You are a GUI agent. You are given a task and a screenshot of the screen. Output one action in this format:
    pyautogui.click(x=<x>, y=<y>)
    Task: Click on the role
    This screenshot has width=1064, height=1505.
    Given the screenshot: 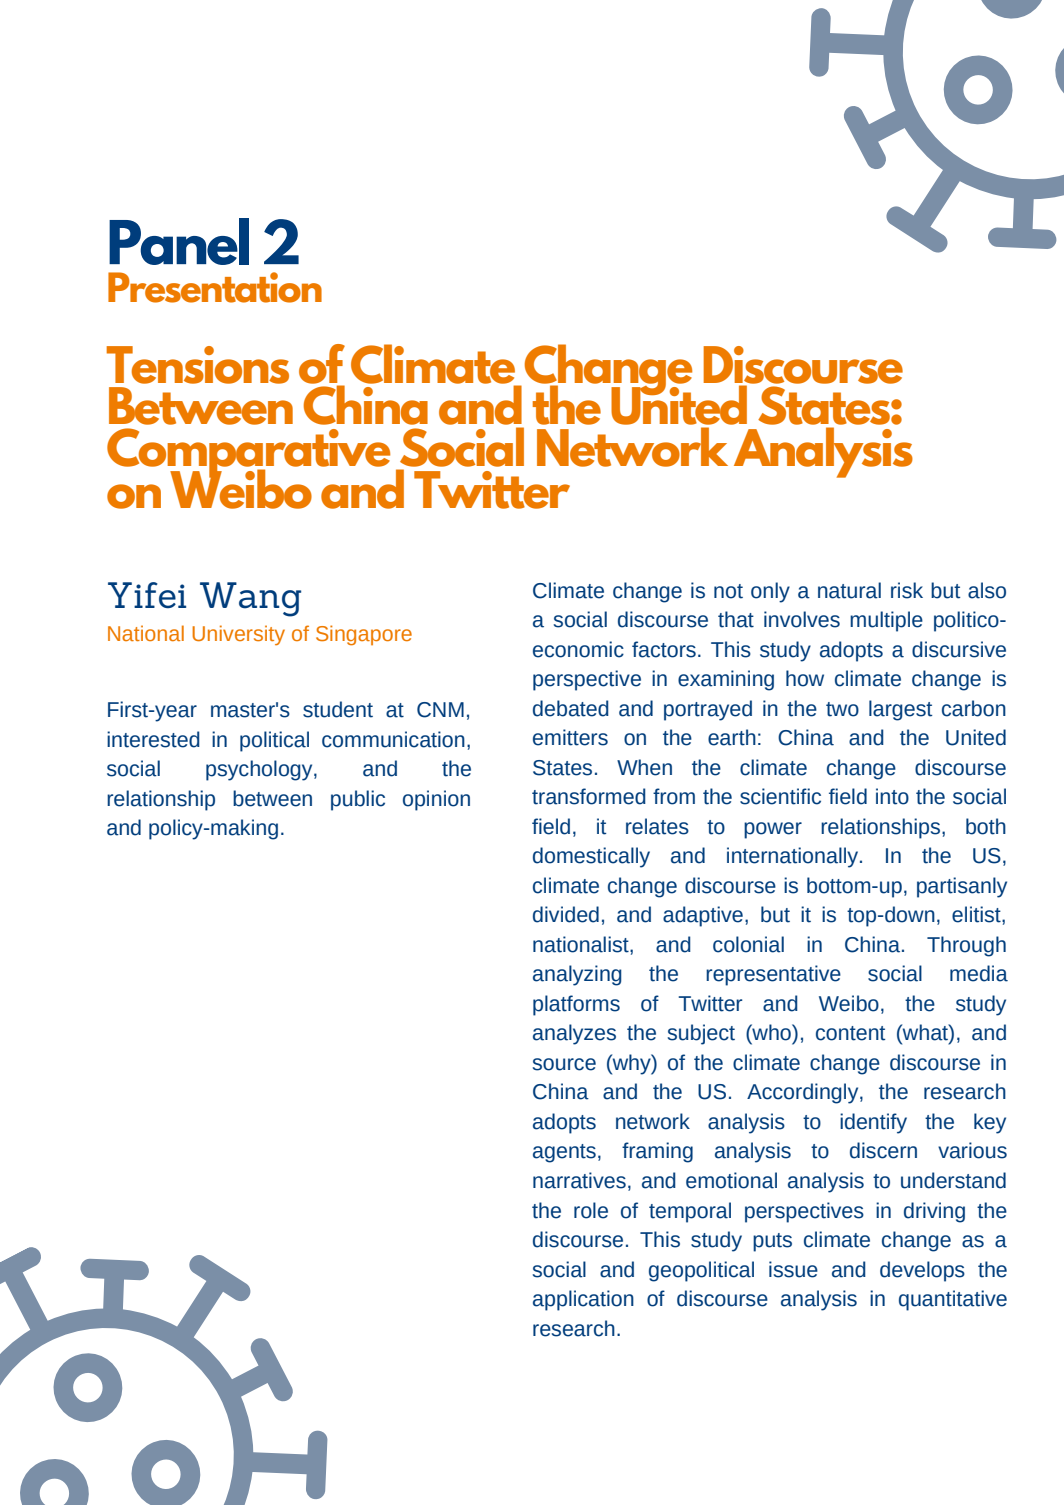 What is the action you would take?
    pyautogui.click(x=591, y=1210)
